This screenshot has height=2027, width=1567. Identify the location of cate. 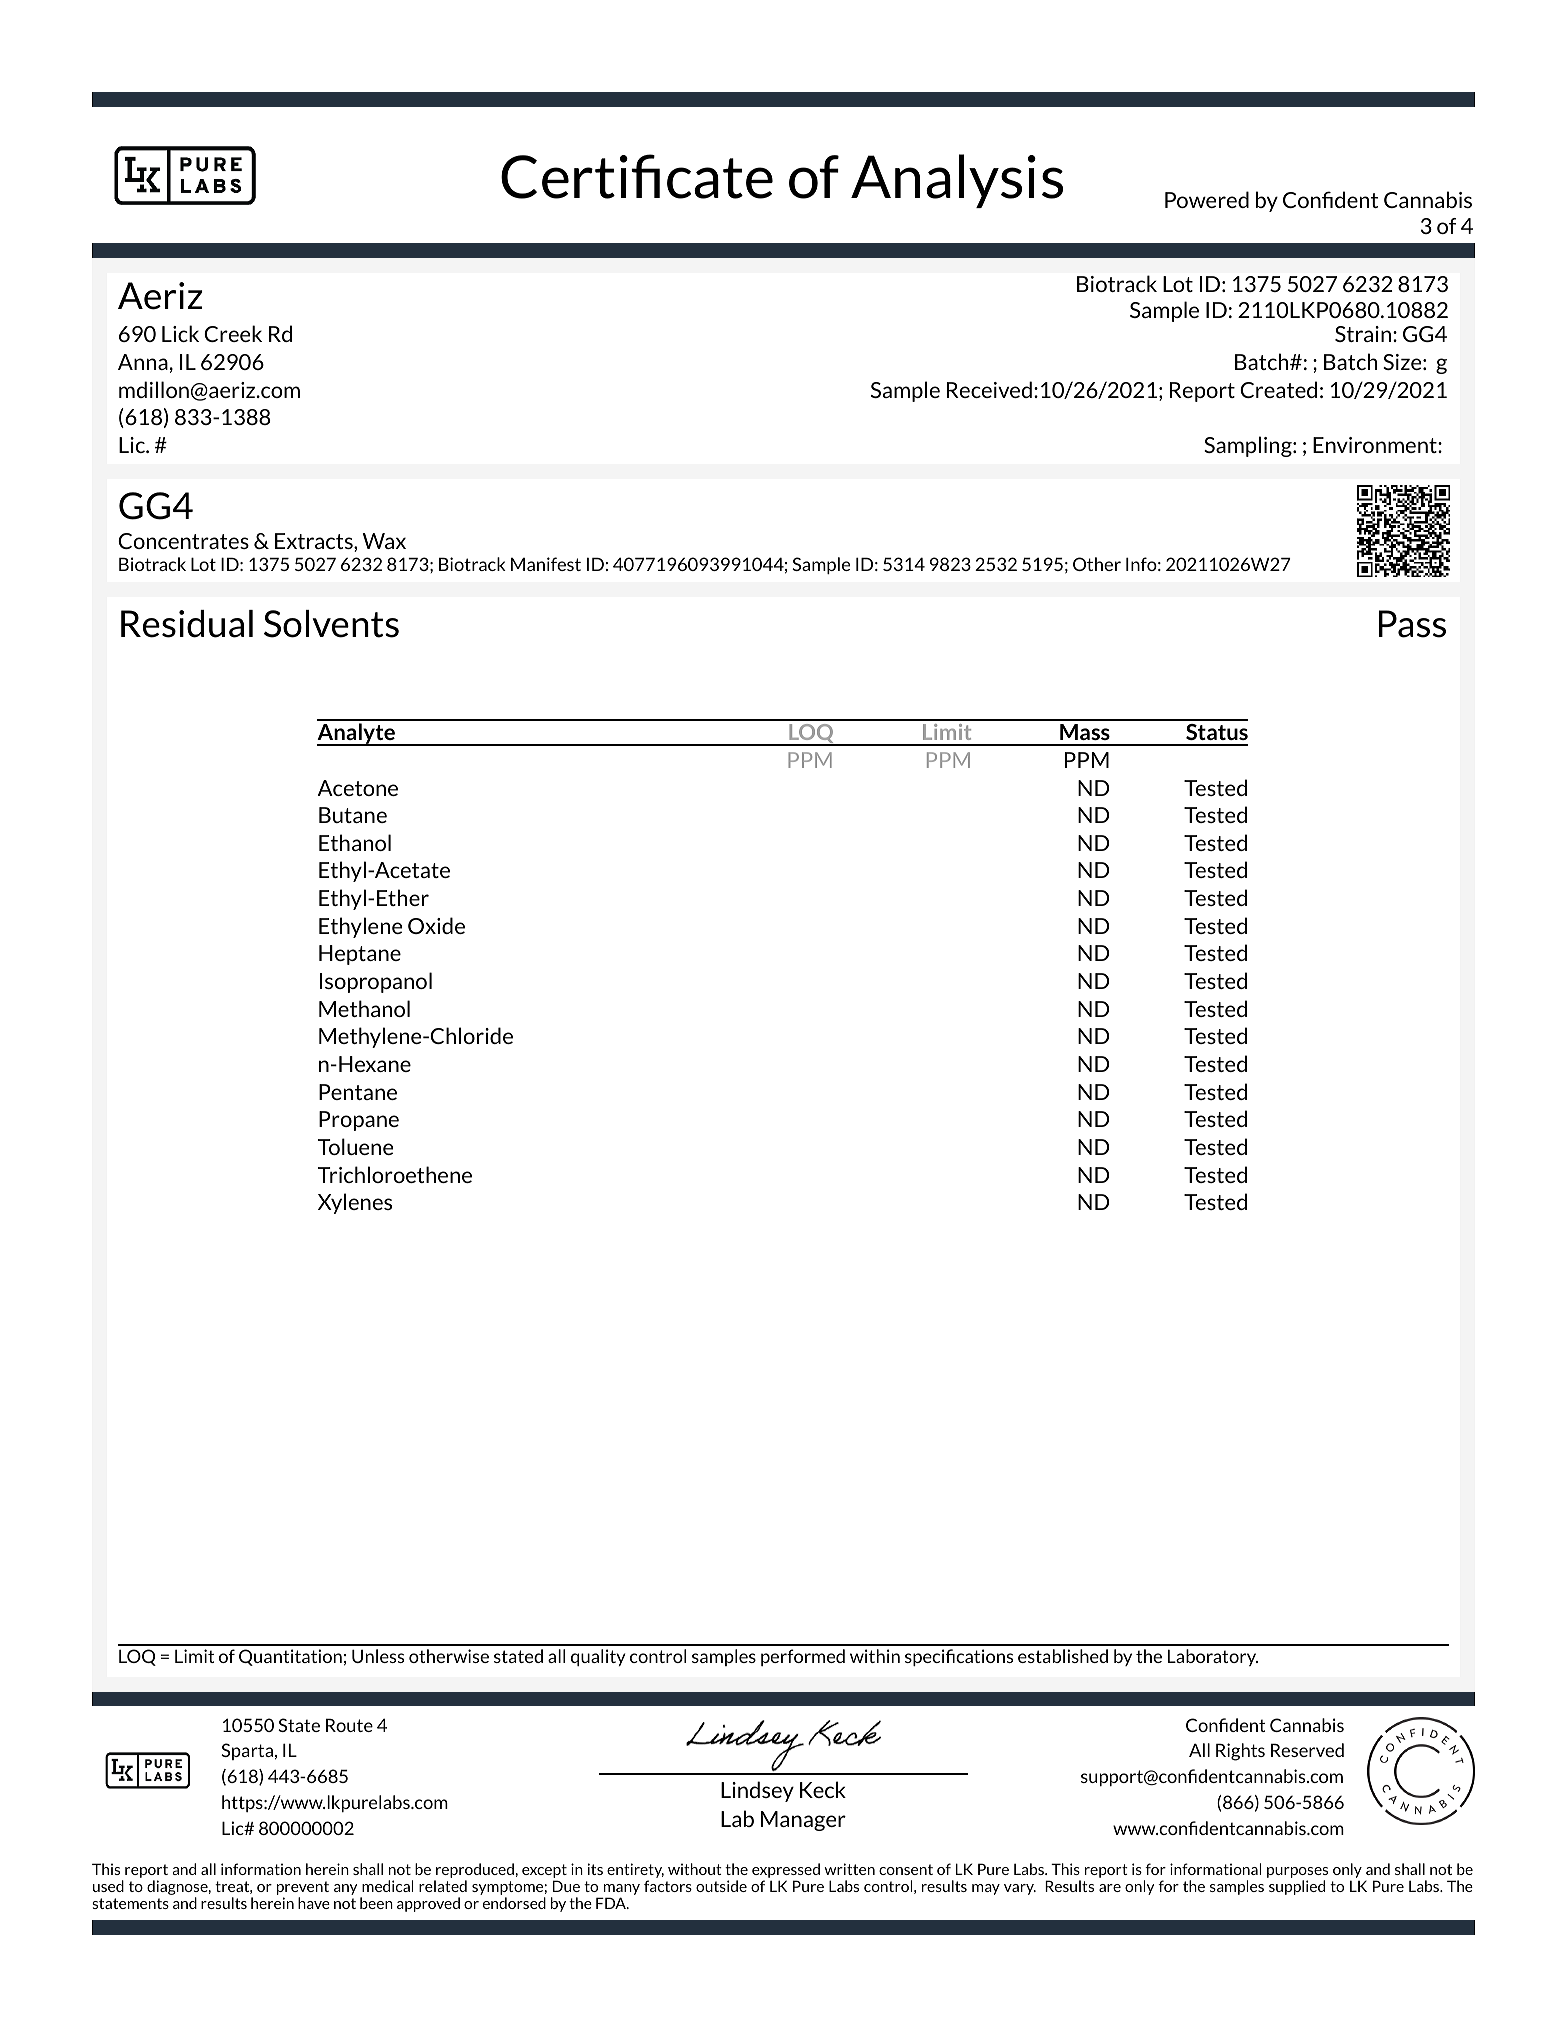
(720, 178).
